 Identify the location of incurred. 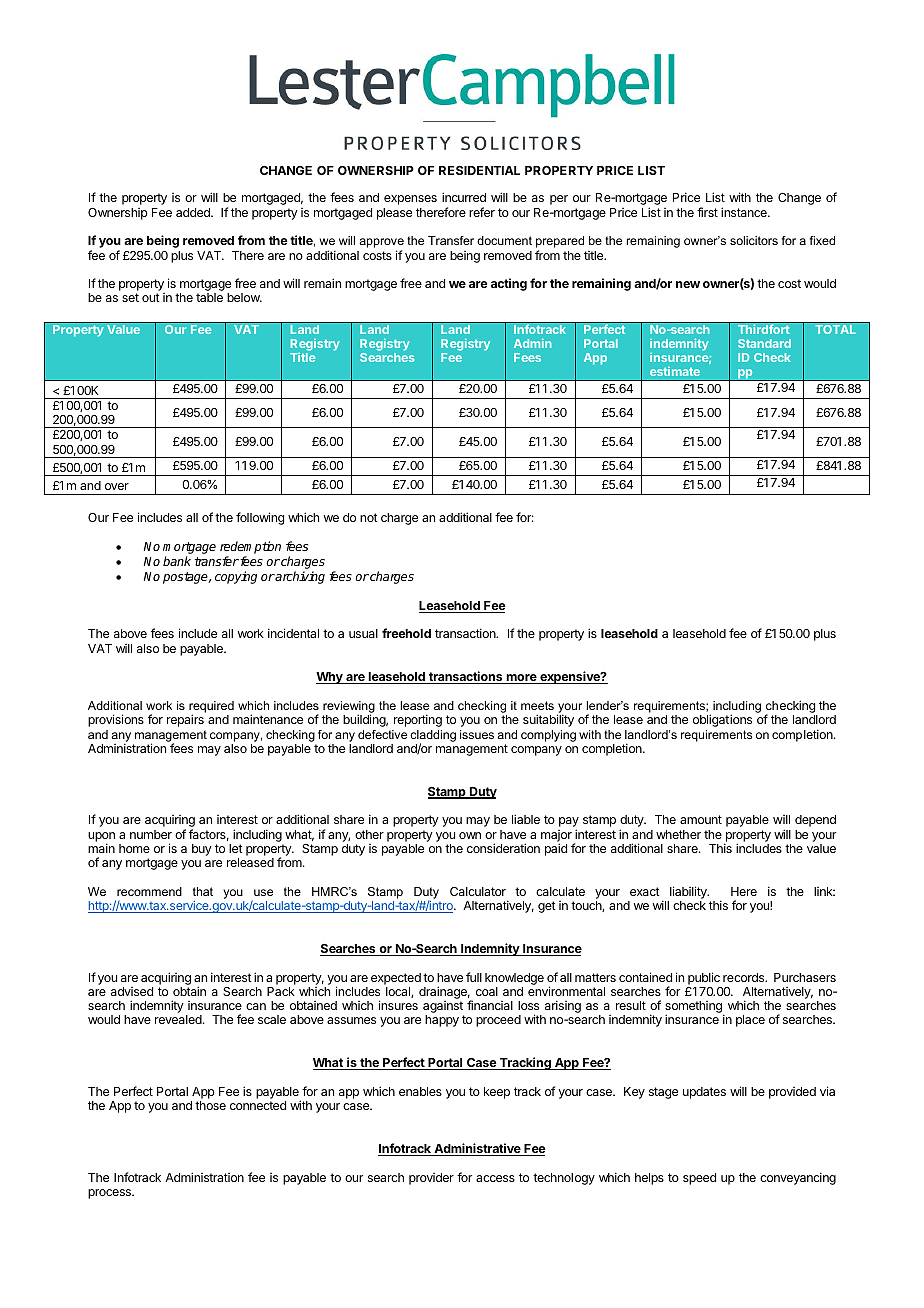
(464, 197).
